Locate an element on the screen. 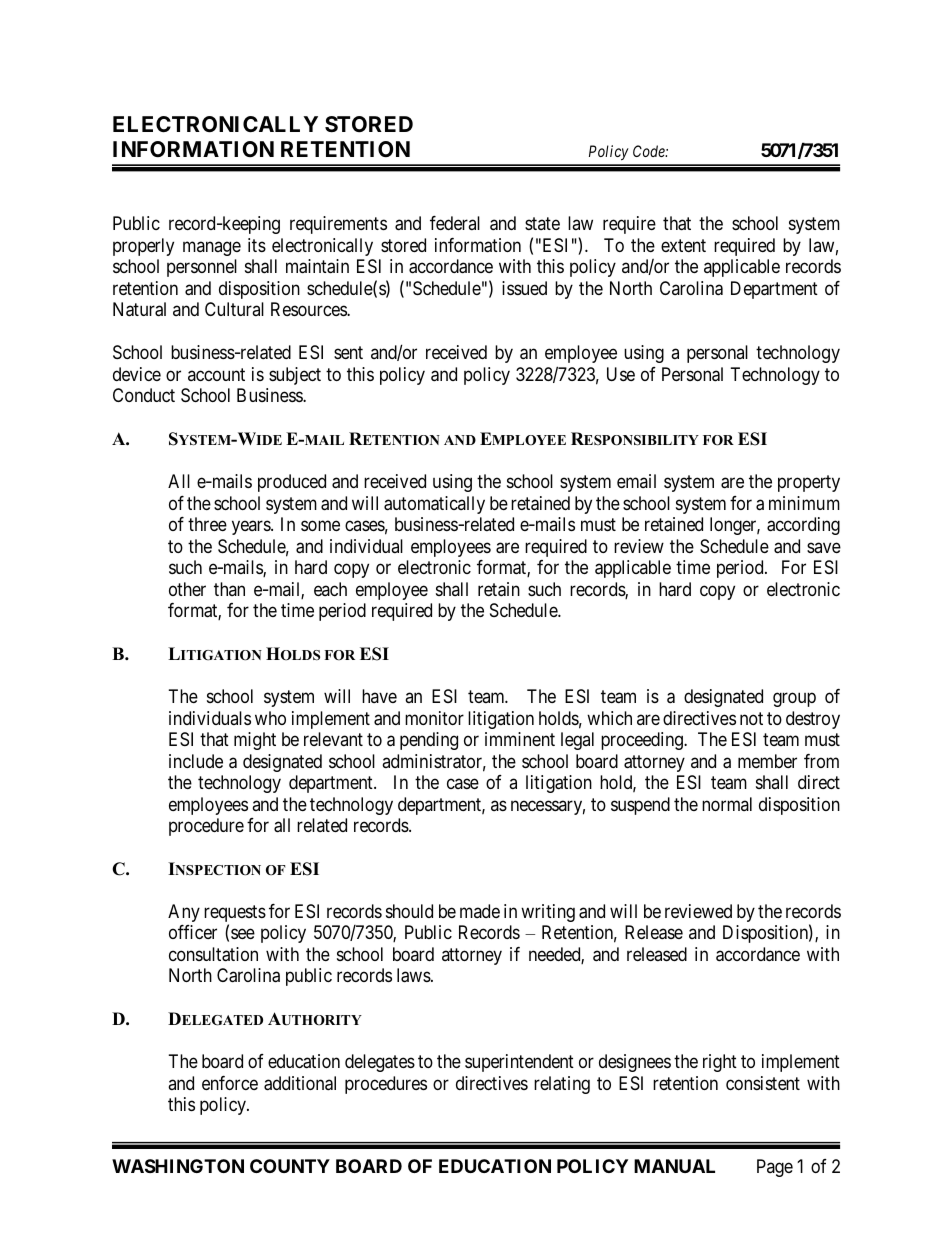 The width and height of the screenshot is (952, 1233). automatically is located at coordinates (434, 505).
